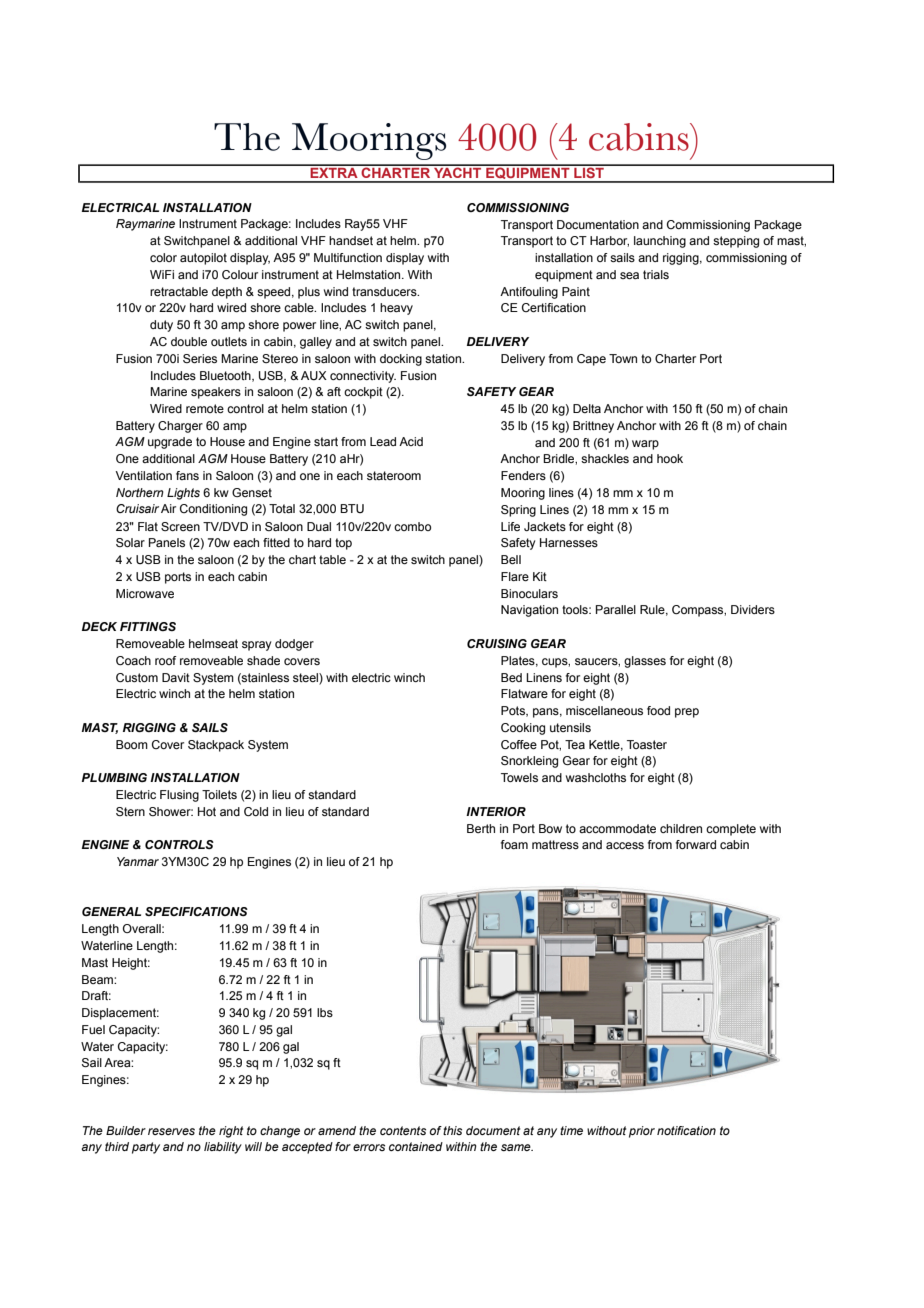 This screenshot has width=924, height=1308. What do you see at coordinates (180, 526) in the screenshot?
I see `Screen` at bounding box center [180, 526].
